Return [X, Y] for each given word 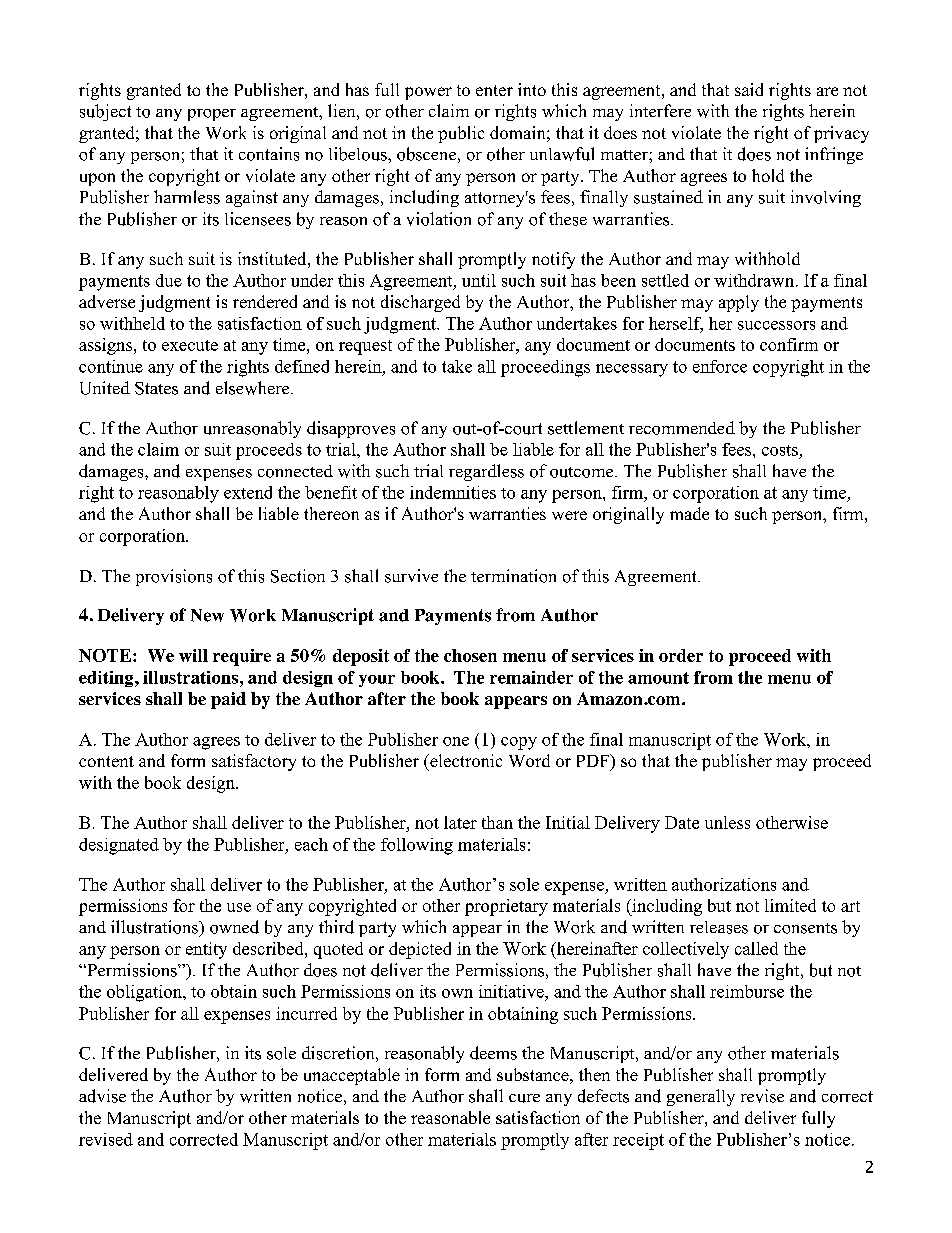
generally [701, 1097]
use [239, 907]
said [749, 89]
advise [102, 1096]
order [681, 655]
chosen [470, 655]
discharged [420, 303]
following [417, 846]
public [461, 134]
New [207, 615]
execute [190, 345]
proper [212, 115]
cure [524, 1098]
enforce [720, 366]
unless [727, 822]
